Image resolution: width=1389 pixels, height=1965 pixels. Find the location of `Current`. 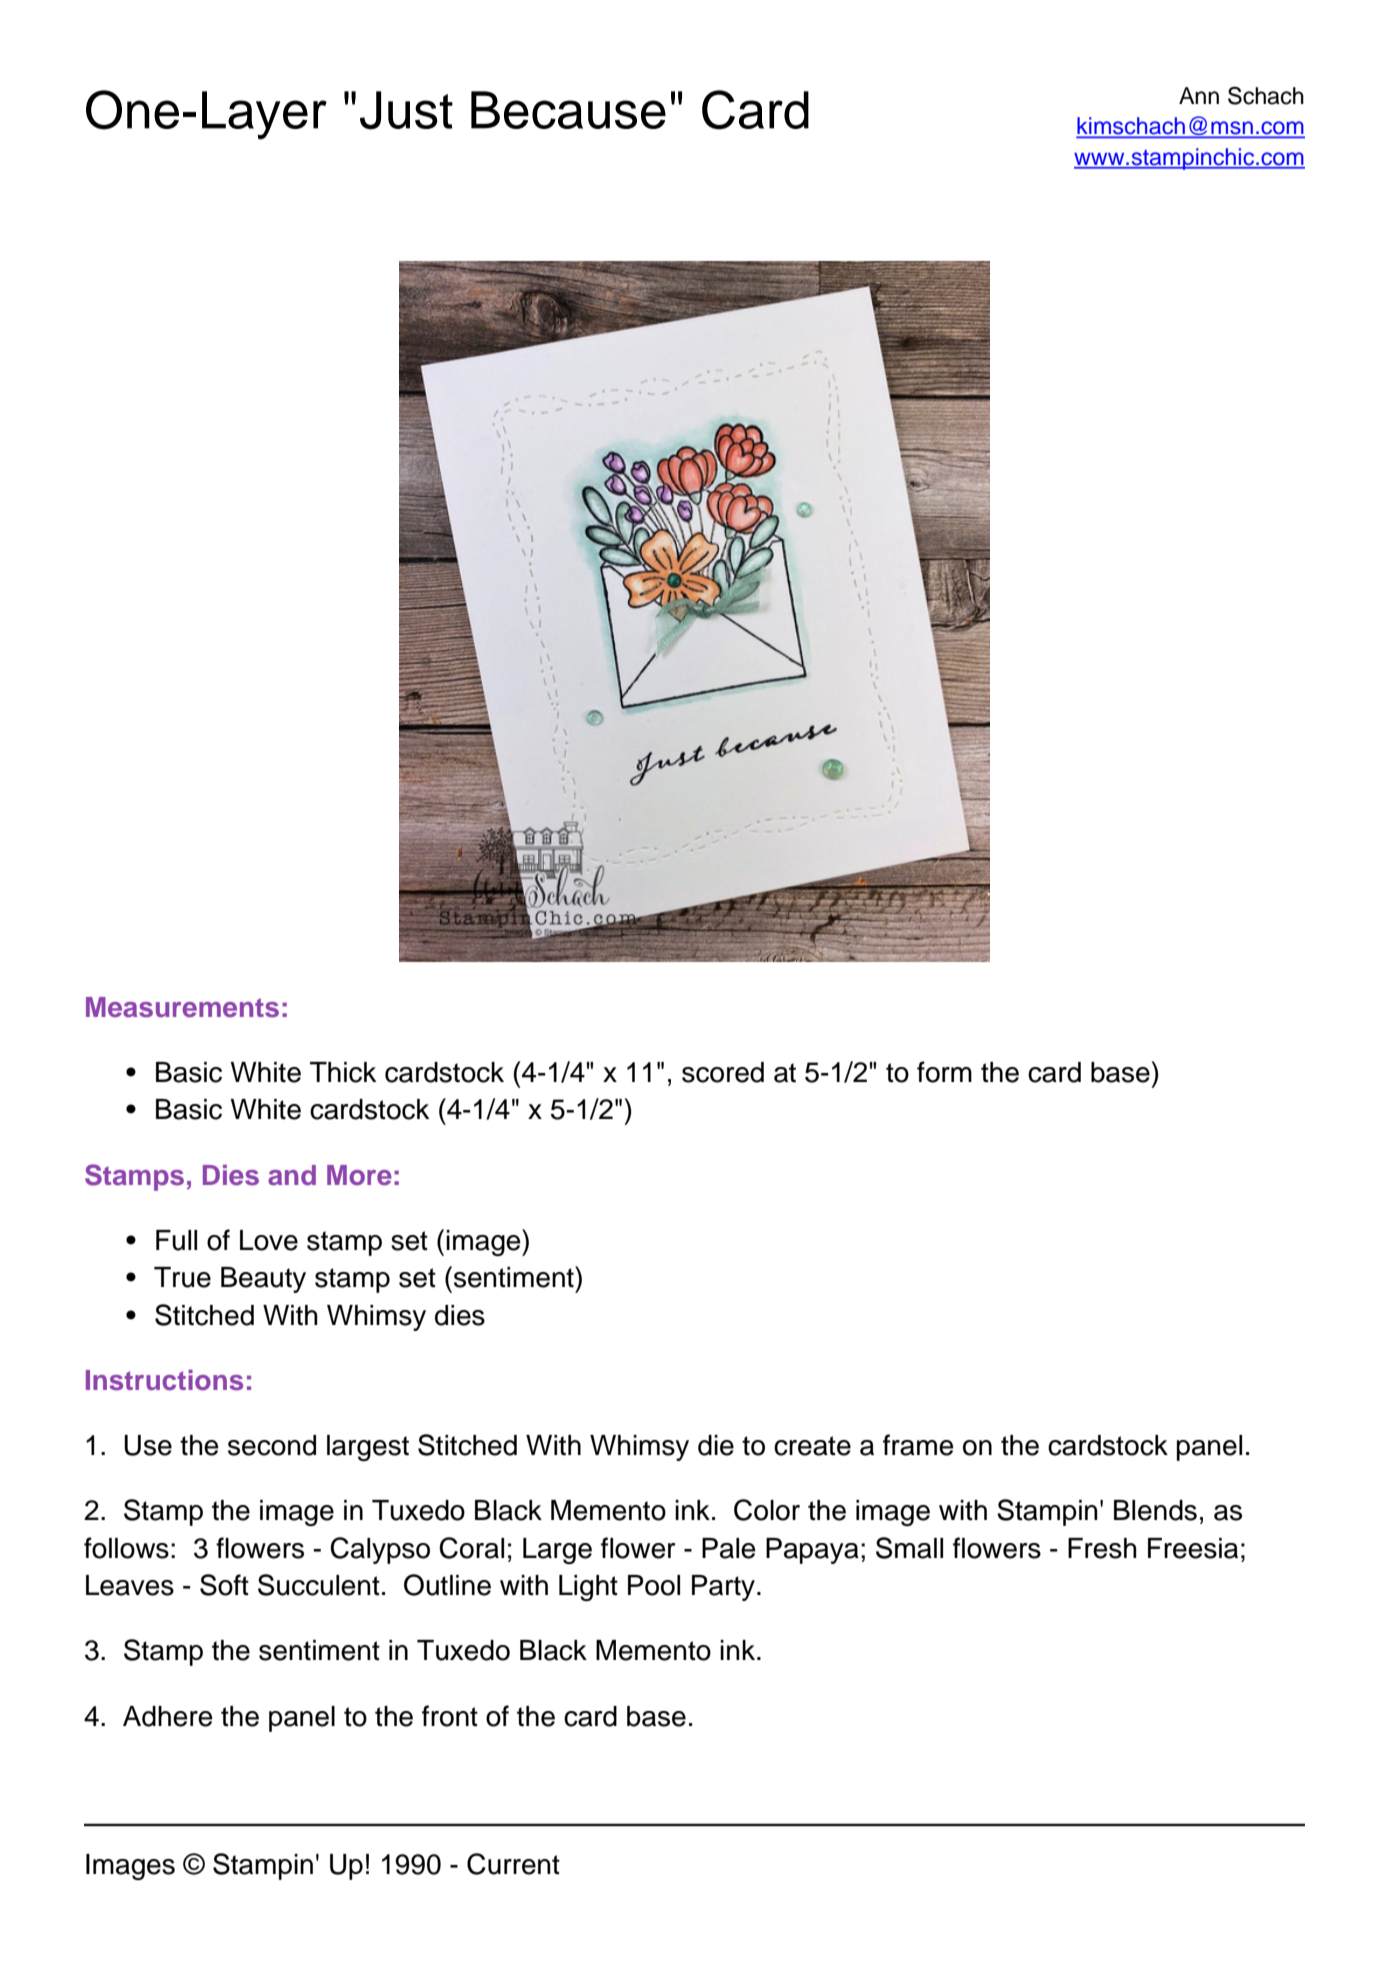

Current is located at coordinates (513, 1864).
